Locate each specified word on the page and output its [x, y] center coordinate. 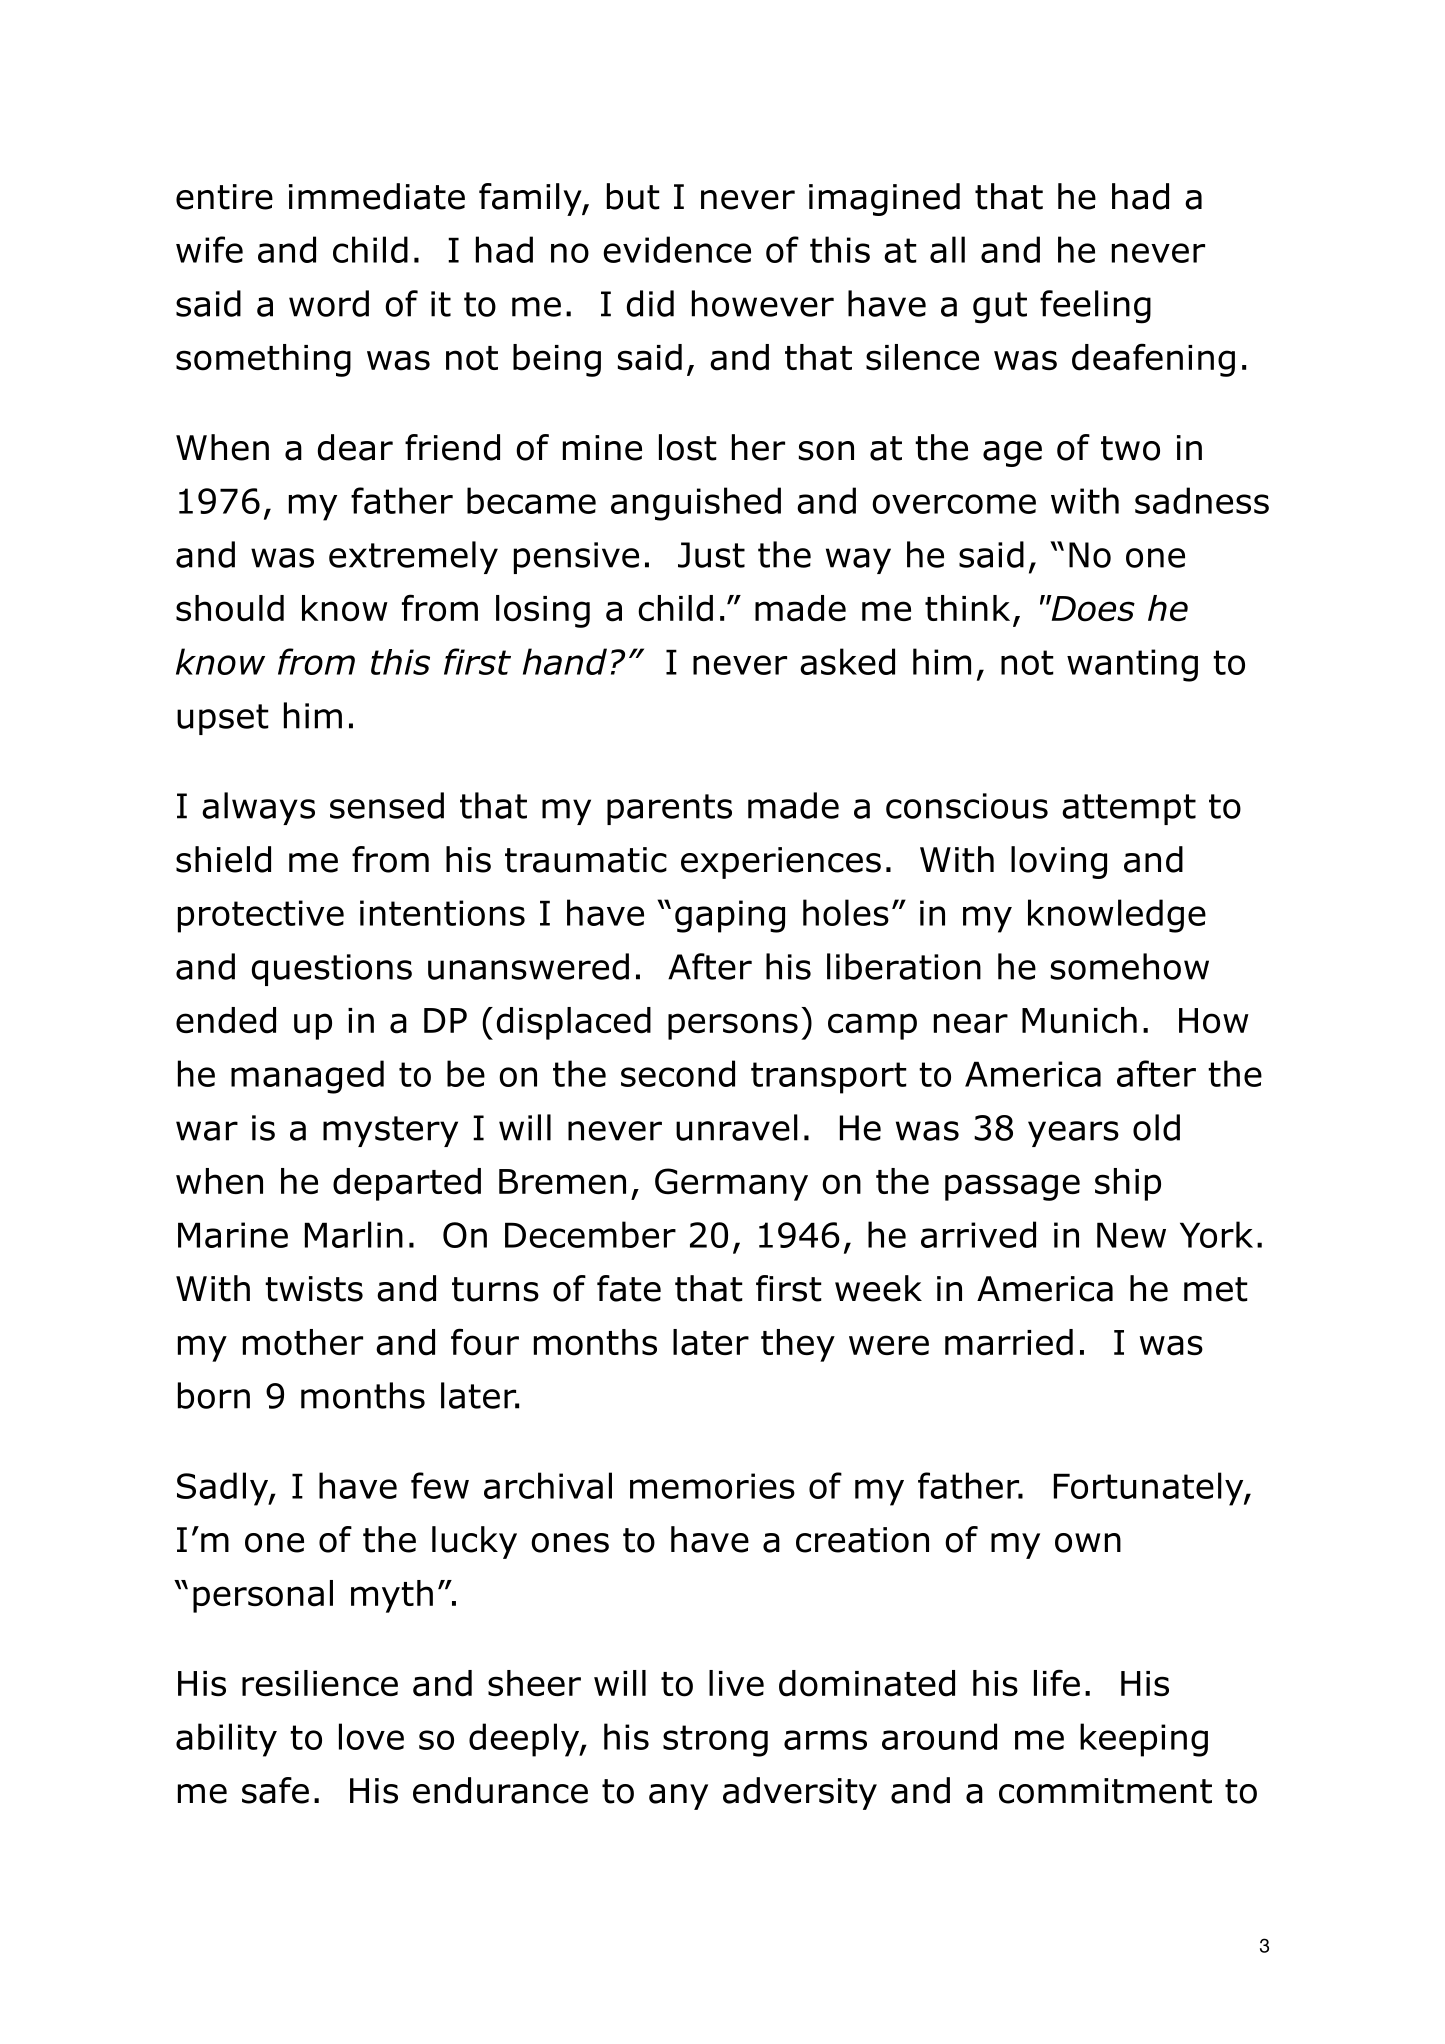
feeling [1095, 307]
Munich [1079, 1020]
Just [711, 555]
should [230, 608]
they [798, 1345]
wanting [1132, 665]
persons [733, 1026]
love [371, 1736]
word [329, 303]
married [1009, 1342]
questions [332, 970]
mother [303, 1342]
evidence [677, 249]
